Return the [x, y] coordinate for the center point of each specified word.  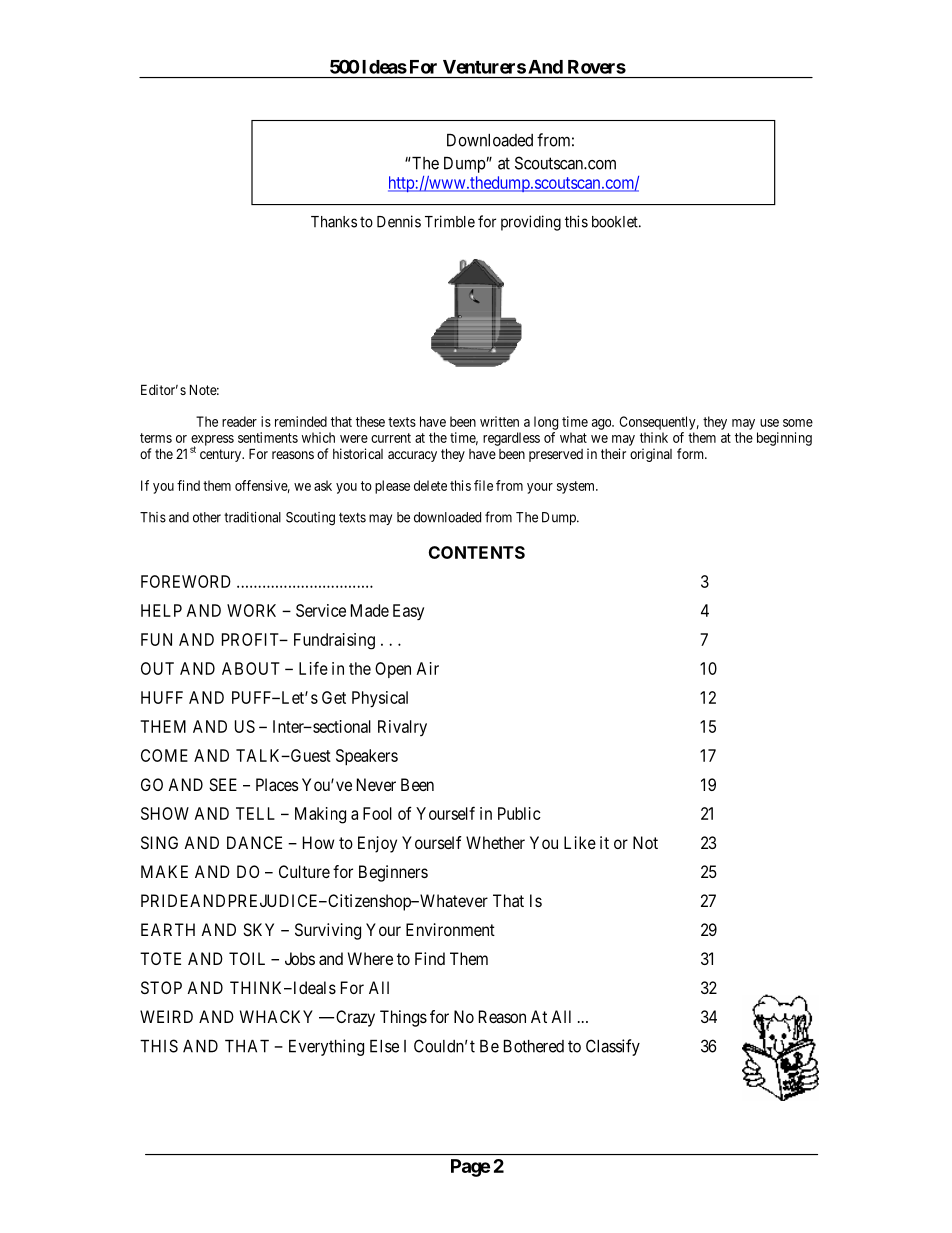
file [483, 485]
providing [531, 223]
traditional [252, 517]
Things [403, 1018]
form [692, 453]
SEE [223, 784]
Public [519, 813]
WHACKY [276, 1016]
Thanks [334, 222]
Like [580, 842]
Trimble [450, 221]
